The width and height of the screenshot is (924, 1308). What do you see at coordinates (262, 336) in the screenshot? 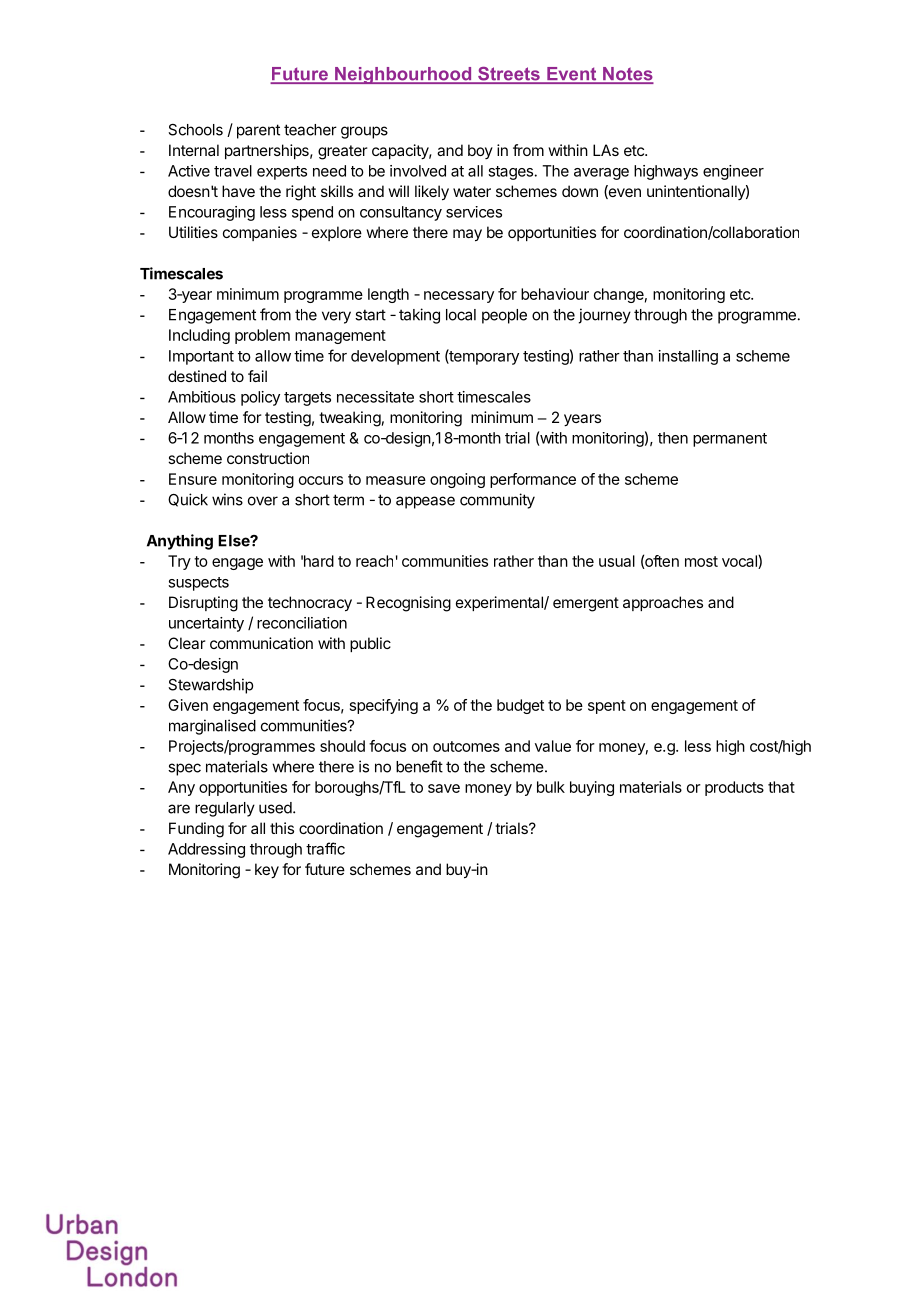
I see `problem` at bounding box center [262, 336].
